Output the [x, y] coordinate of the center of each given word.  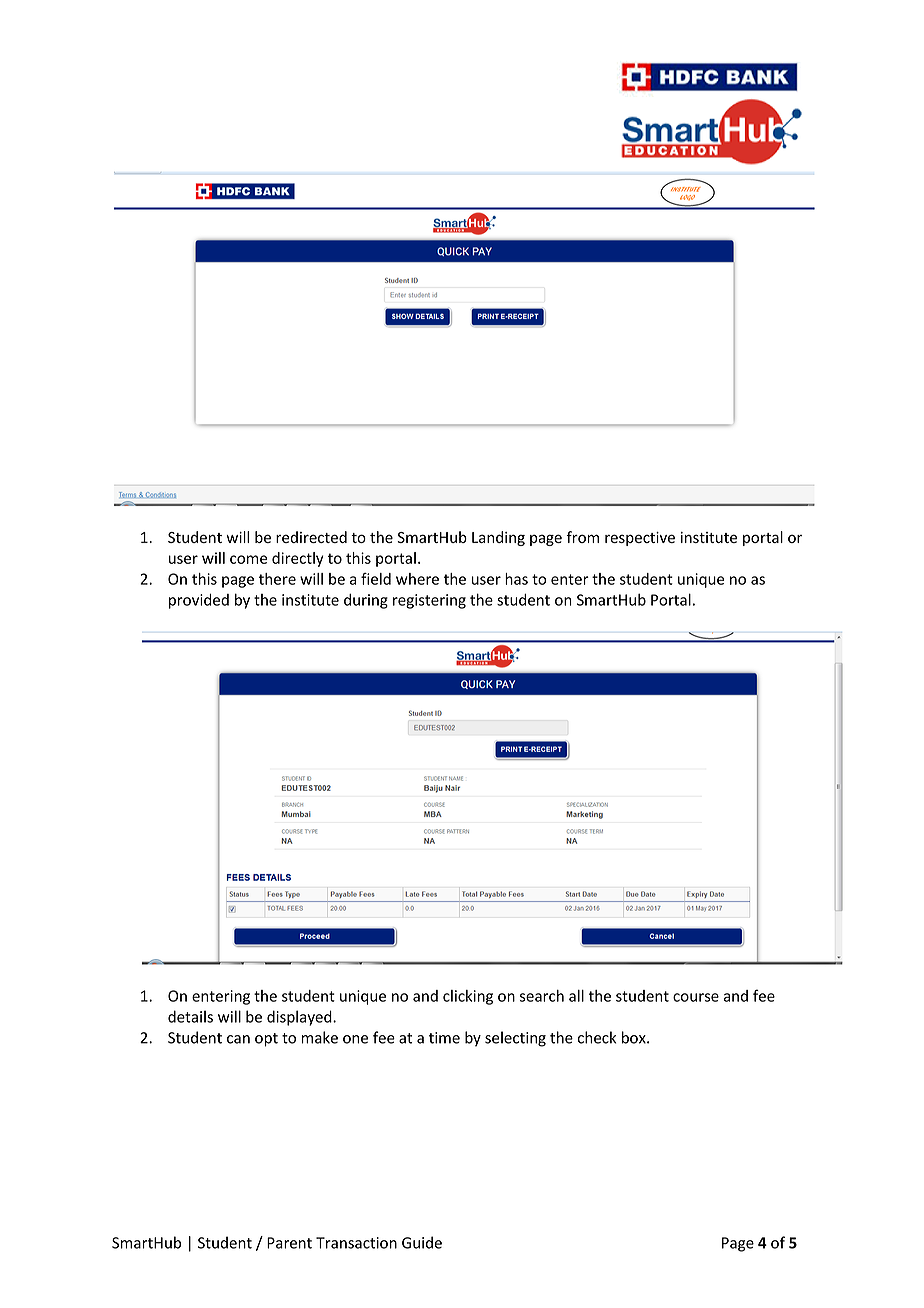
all [576, 996]
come [248, 559]
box [635, 1037]
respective [640, 539]
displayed [300, 1018]
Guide [422, 1242]
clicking [468, 997]
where [417, 579]
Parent [289, 1243]
